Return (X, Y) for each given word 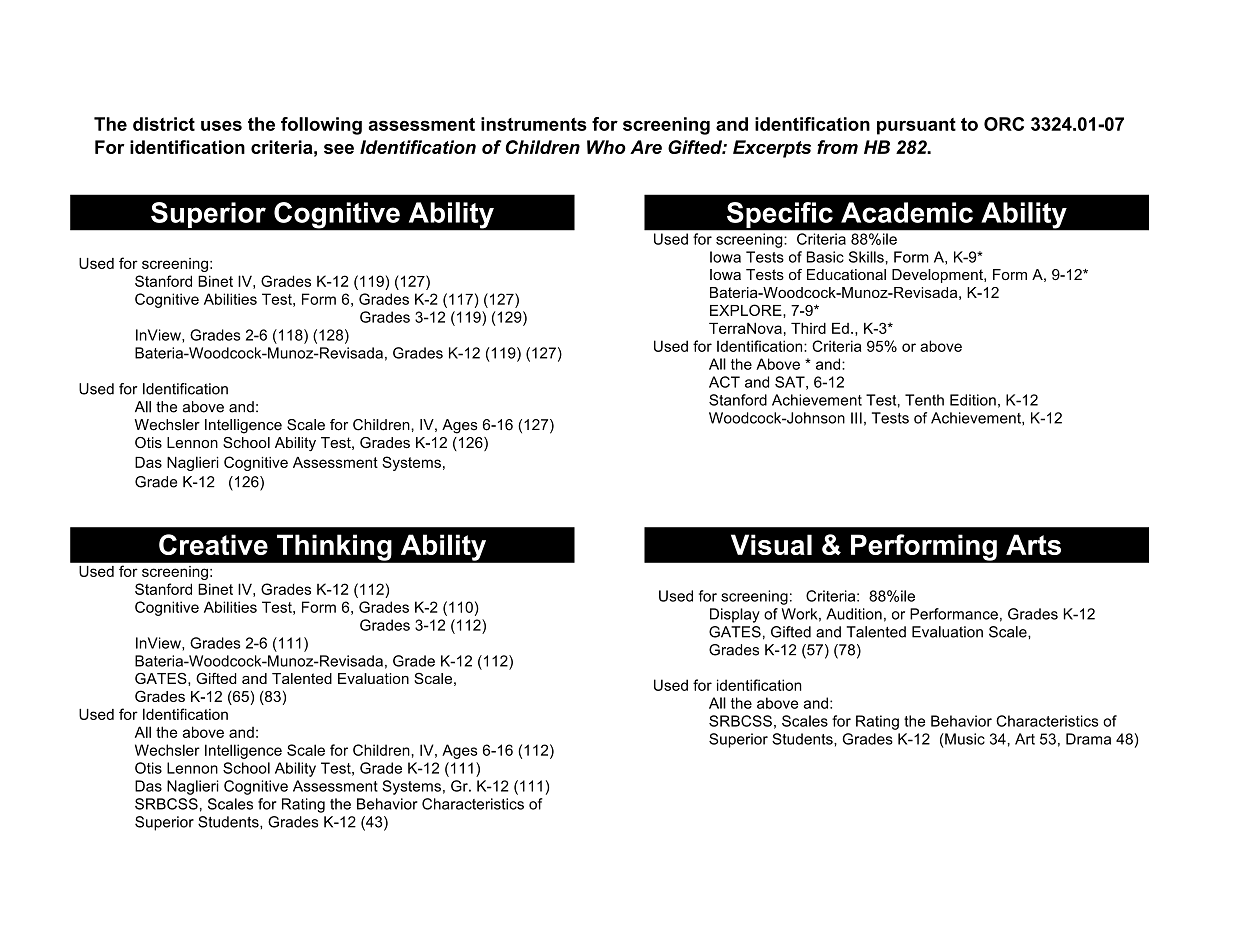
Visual (771, 544)
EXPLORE (747, 310)
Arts (1033, 544)
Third (808, 328)
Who (606, 147)
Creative (213, 544)
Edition (973, 400)
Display (735, 615)
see (339, 149)
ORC (1004, 124)
